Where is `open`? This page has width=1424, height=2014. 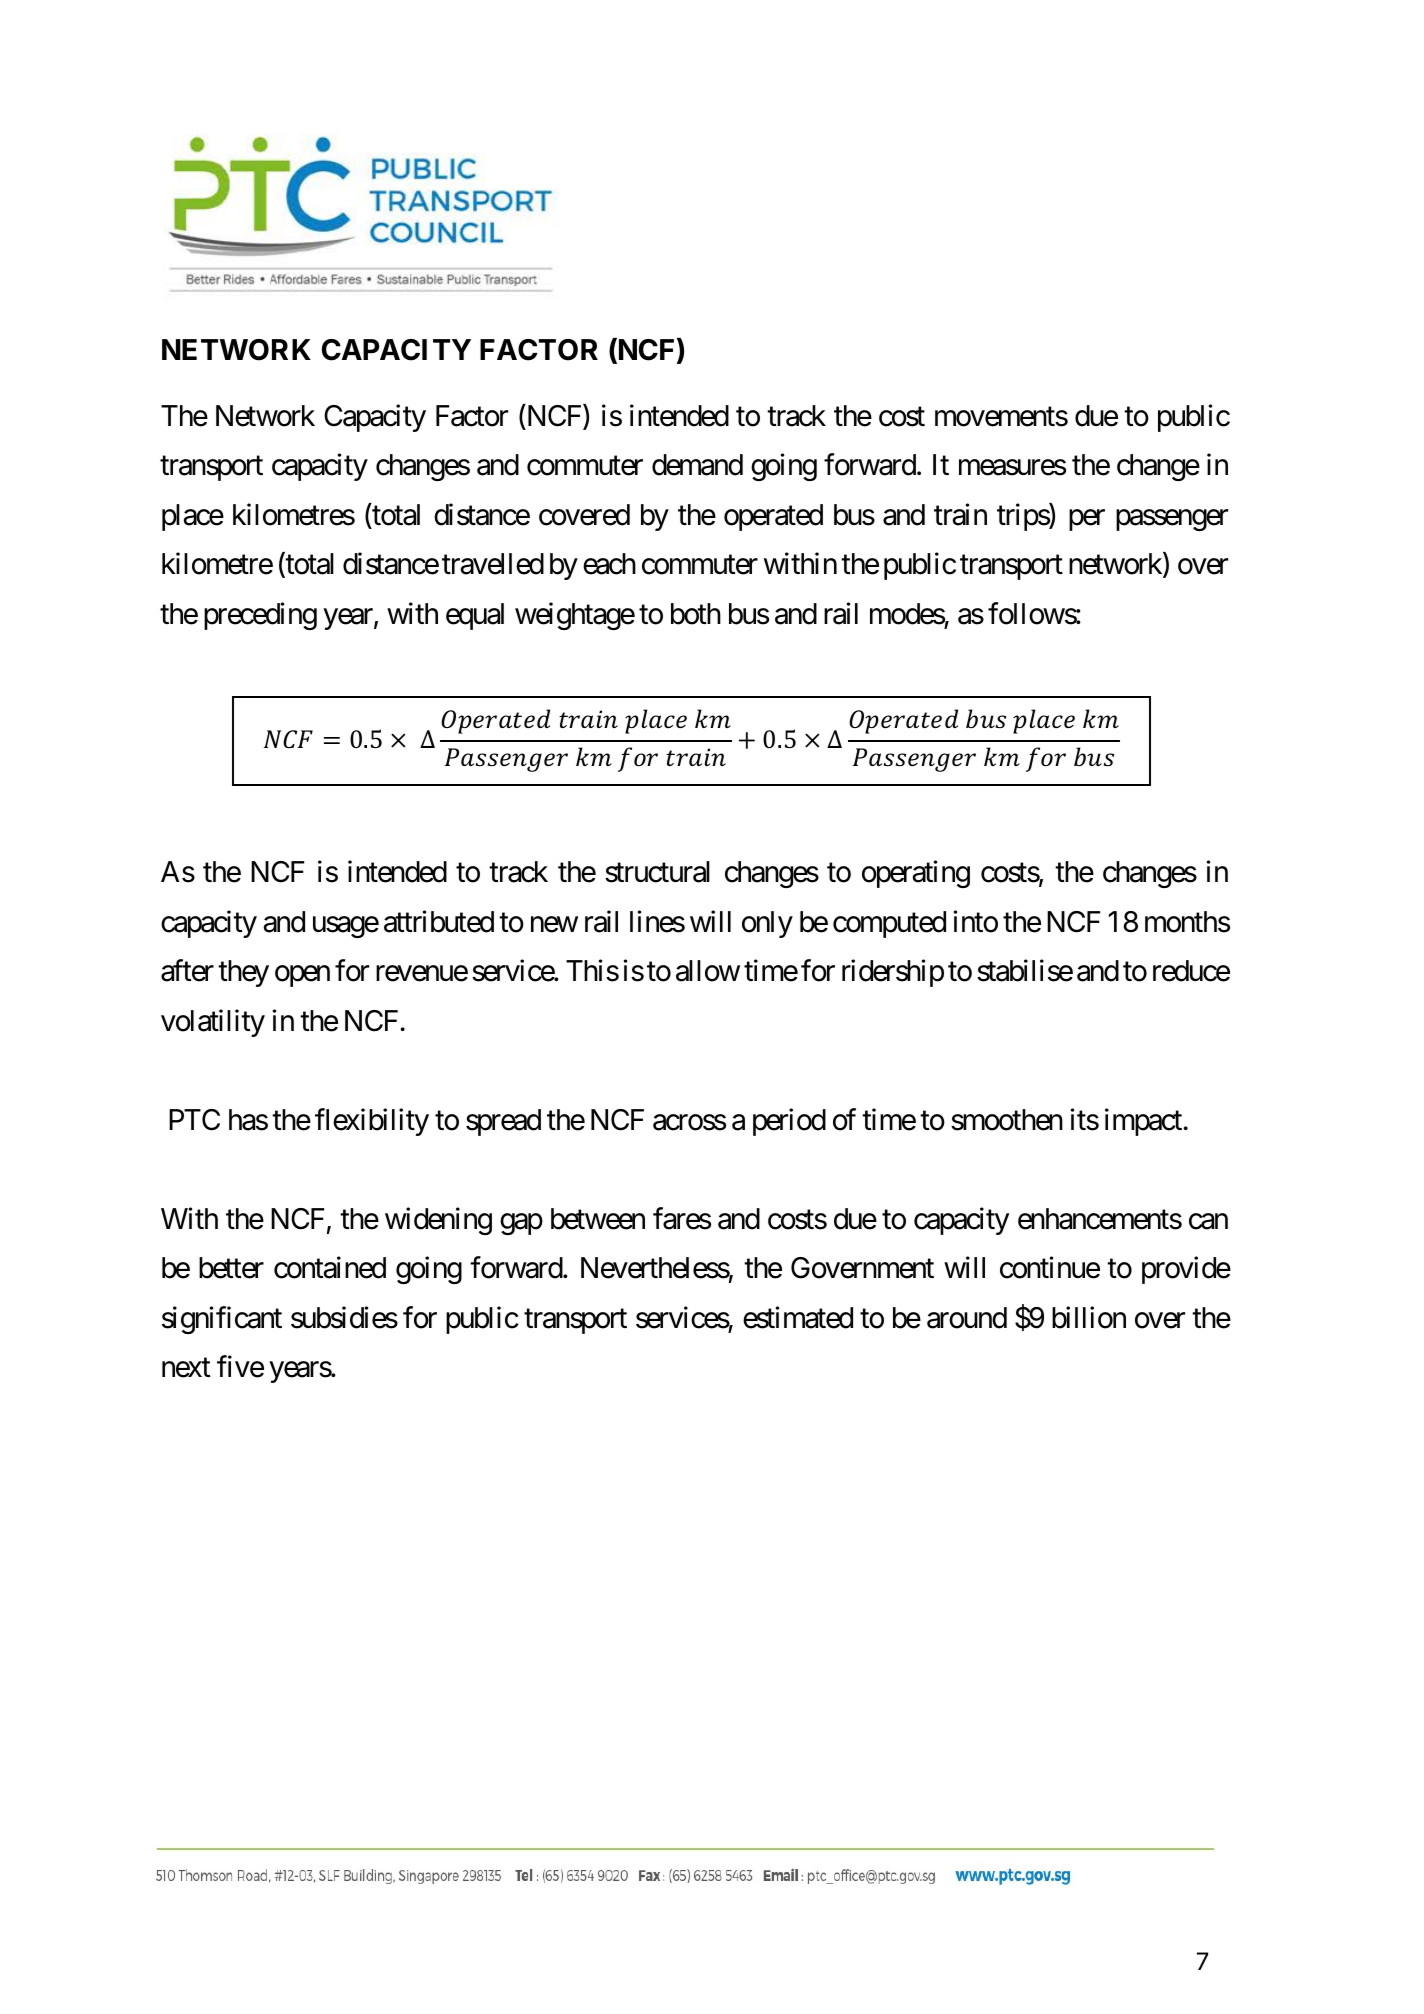 open is located at coordinates (302, 976).
